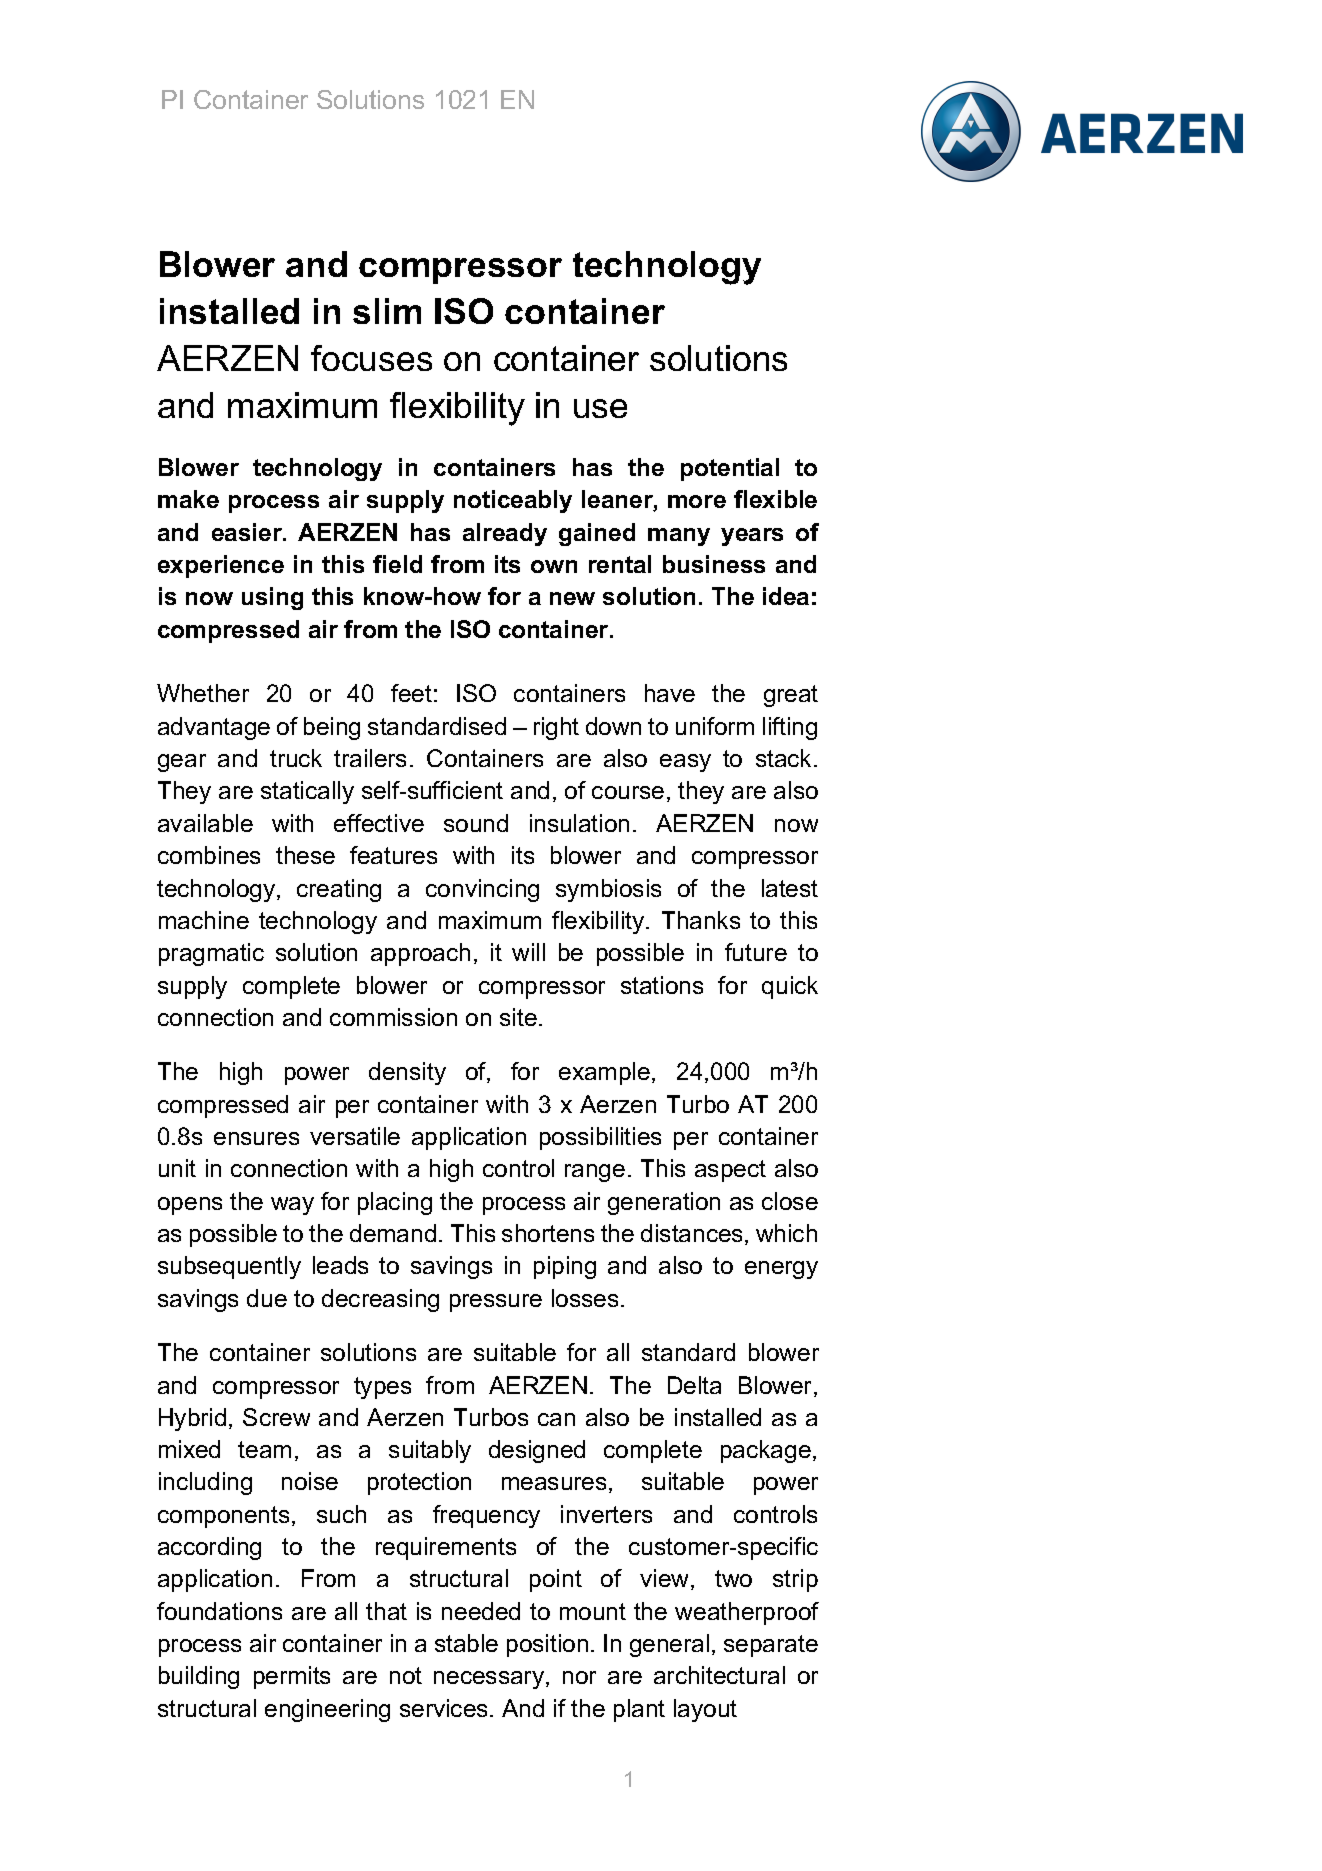 The height and width of the screenshot is (1871, 1322). What do you see at coordinates (756, 952) in the screenshot?
I see `future` at bounding box center [756, 952].
